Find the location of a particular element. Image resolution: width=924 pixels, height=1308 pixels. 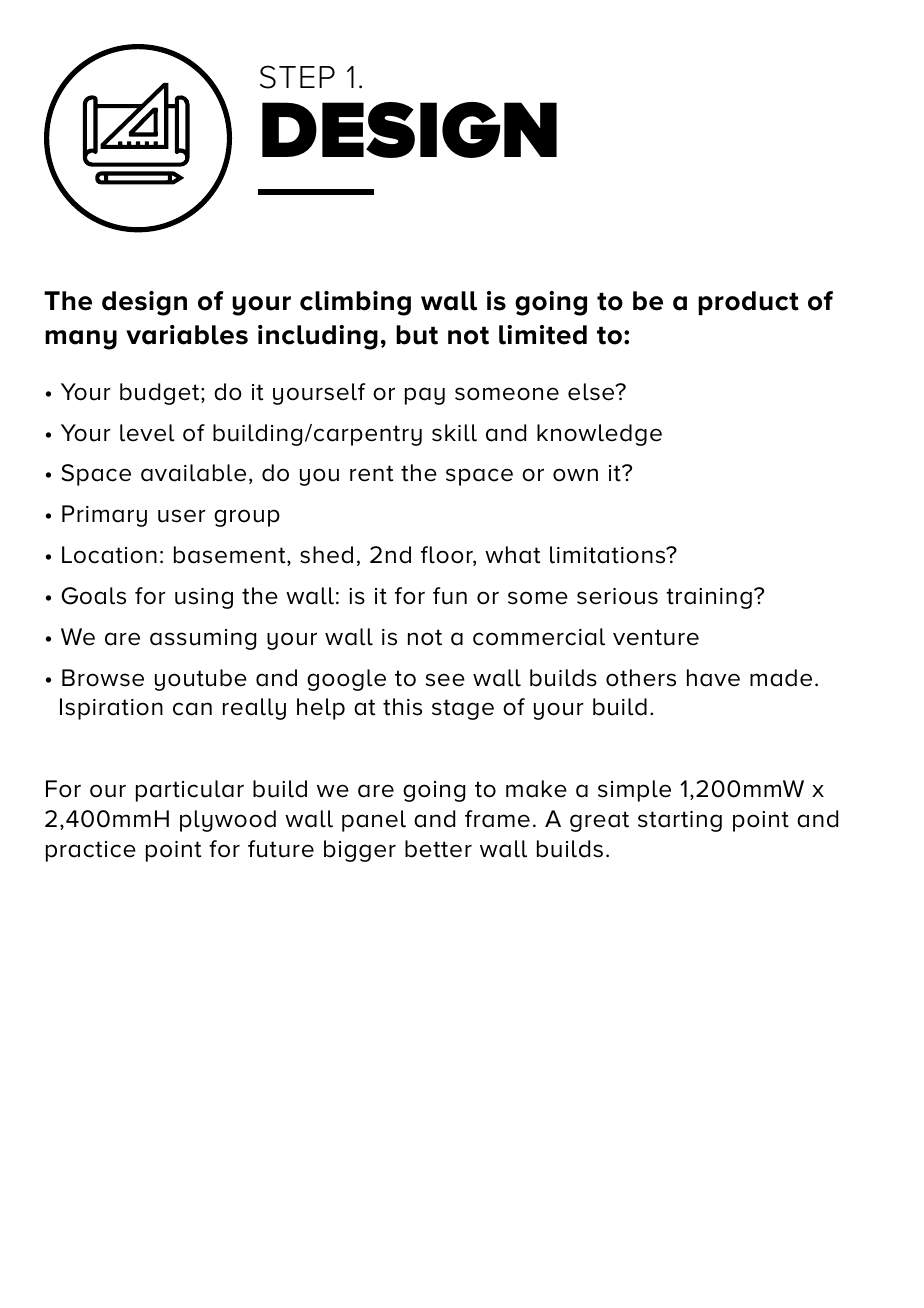

climbing is located at coordinates (355, 303).
